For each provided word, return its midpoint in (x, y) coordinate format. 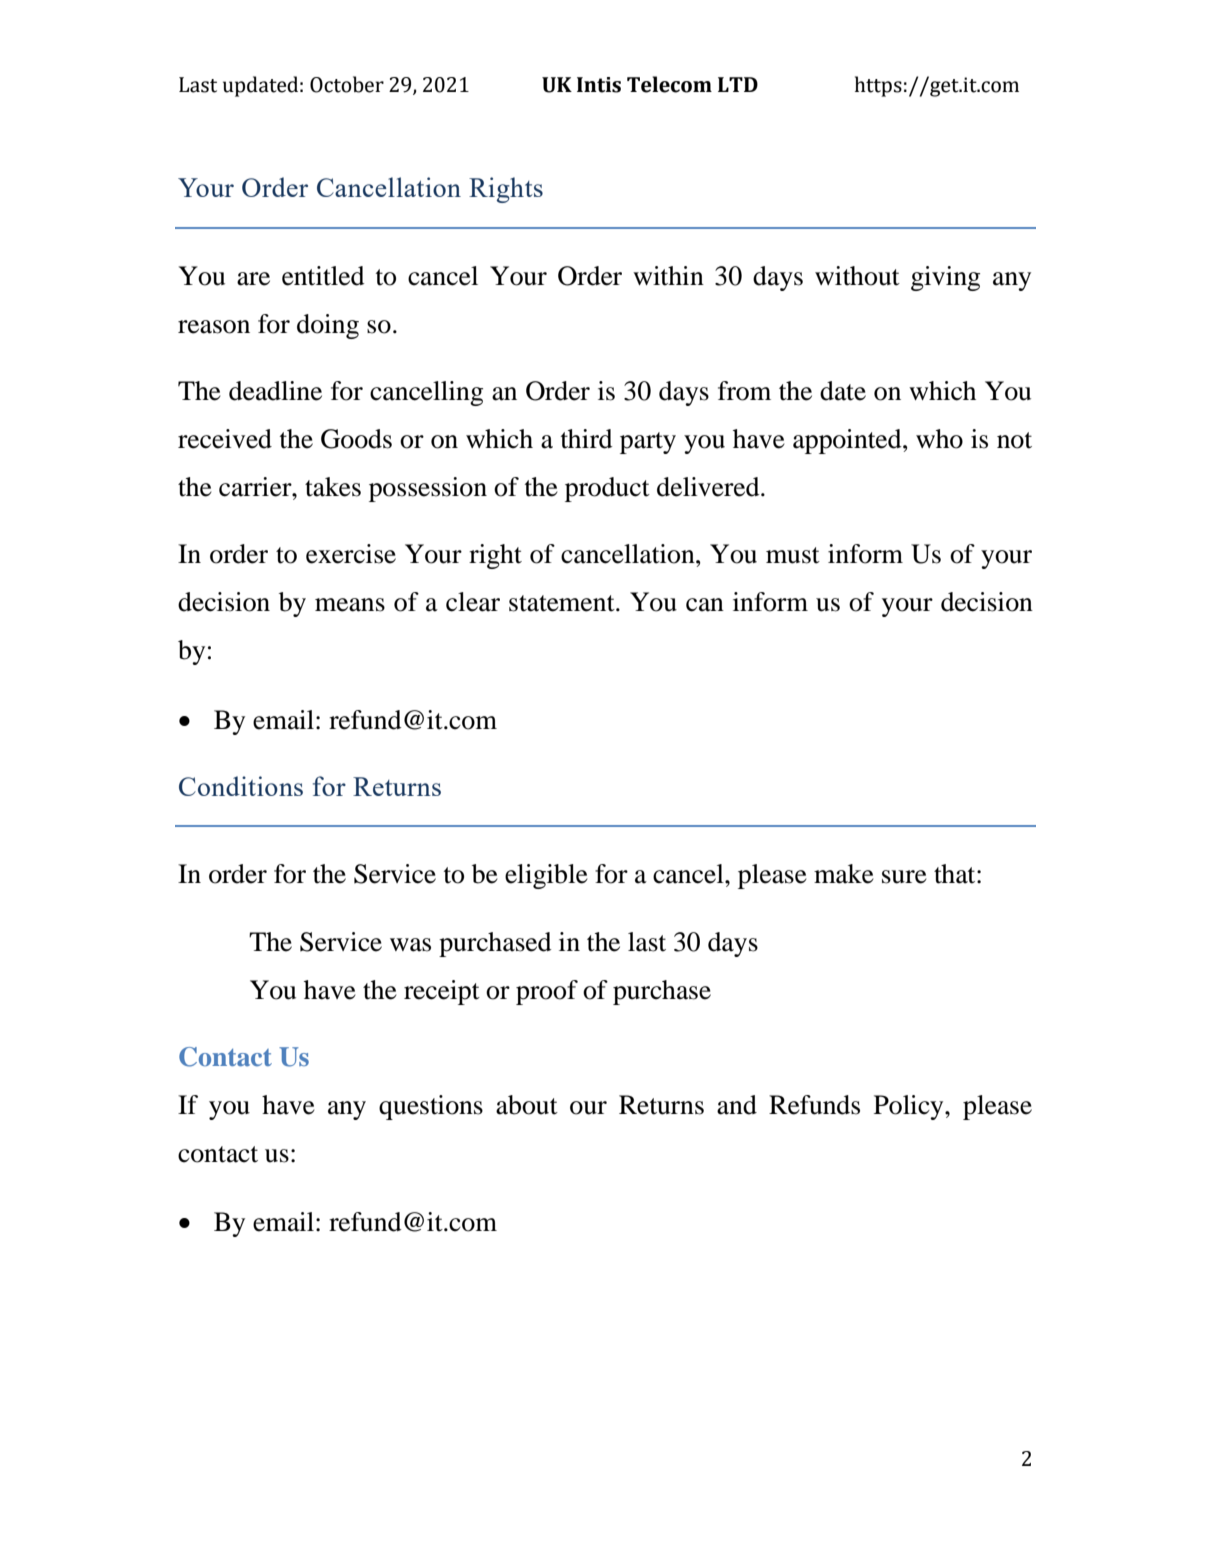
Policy (910, 1107)
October (347, 84)
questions (431, 1107)
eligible (546, 876)
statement (563, 603)
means (350, 605)
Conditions (241, 786)
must (793, 555)
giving (945, 278)
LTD (738, 84)
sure (904, 877)
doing (328, 326)
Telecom (669, 84)
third (587, 439)
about (527, 1105)
